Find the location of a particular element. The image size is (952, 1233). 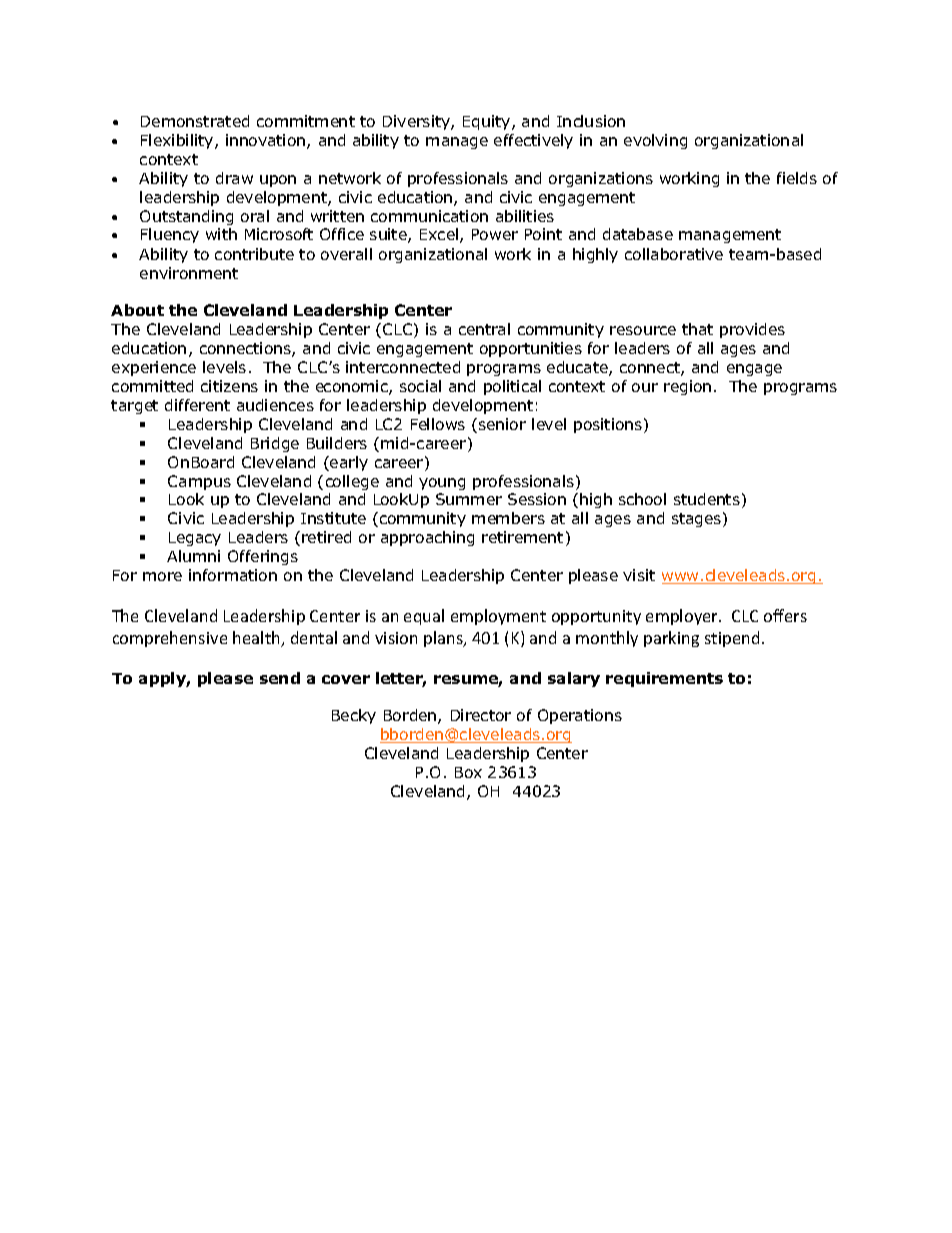

citizens is located at coordinates (229, 386).
